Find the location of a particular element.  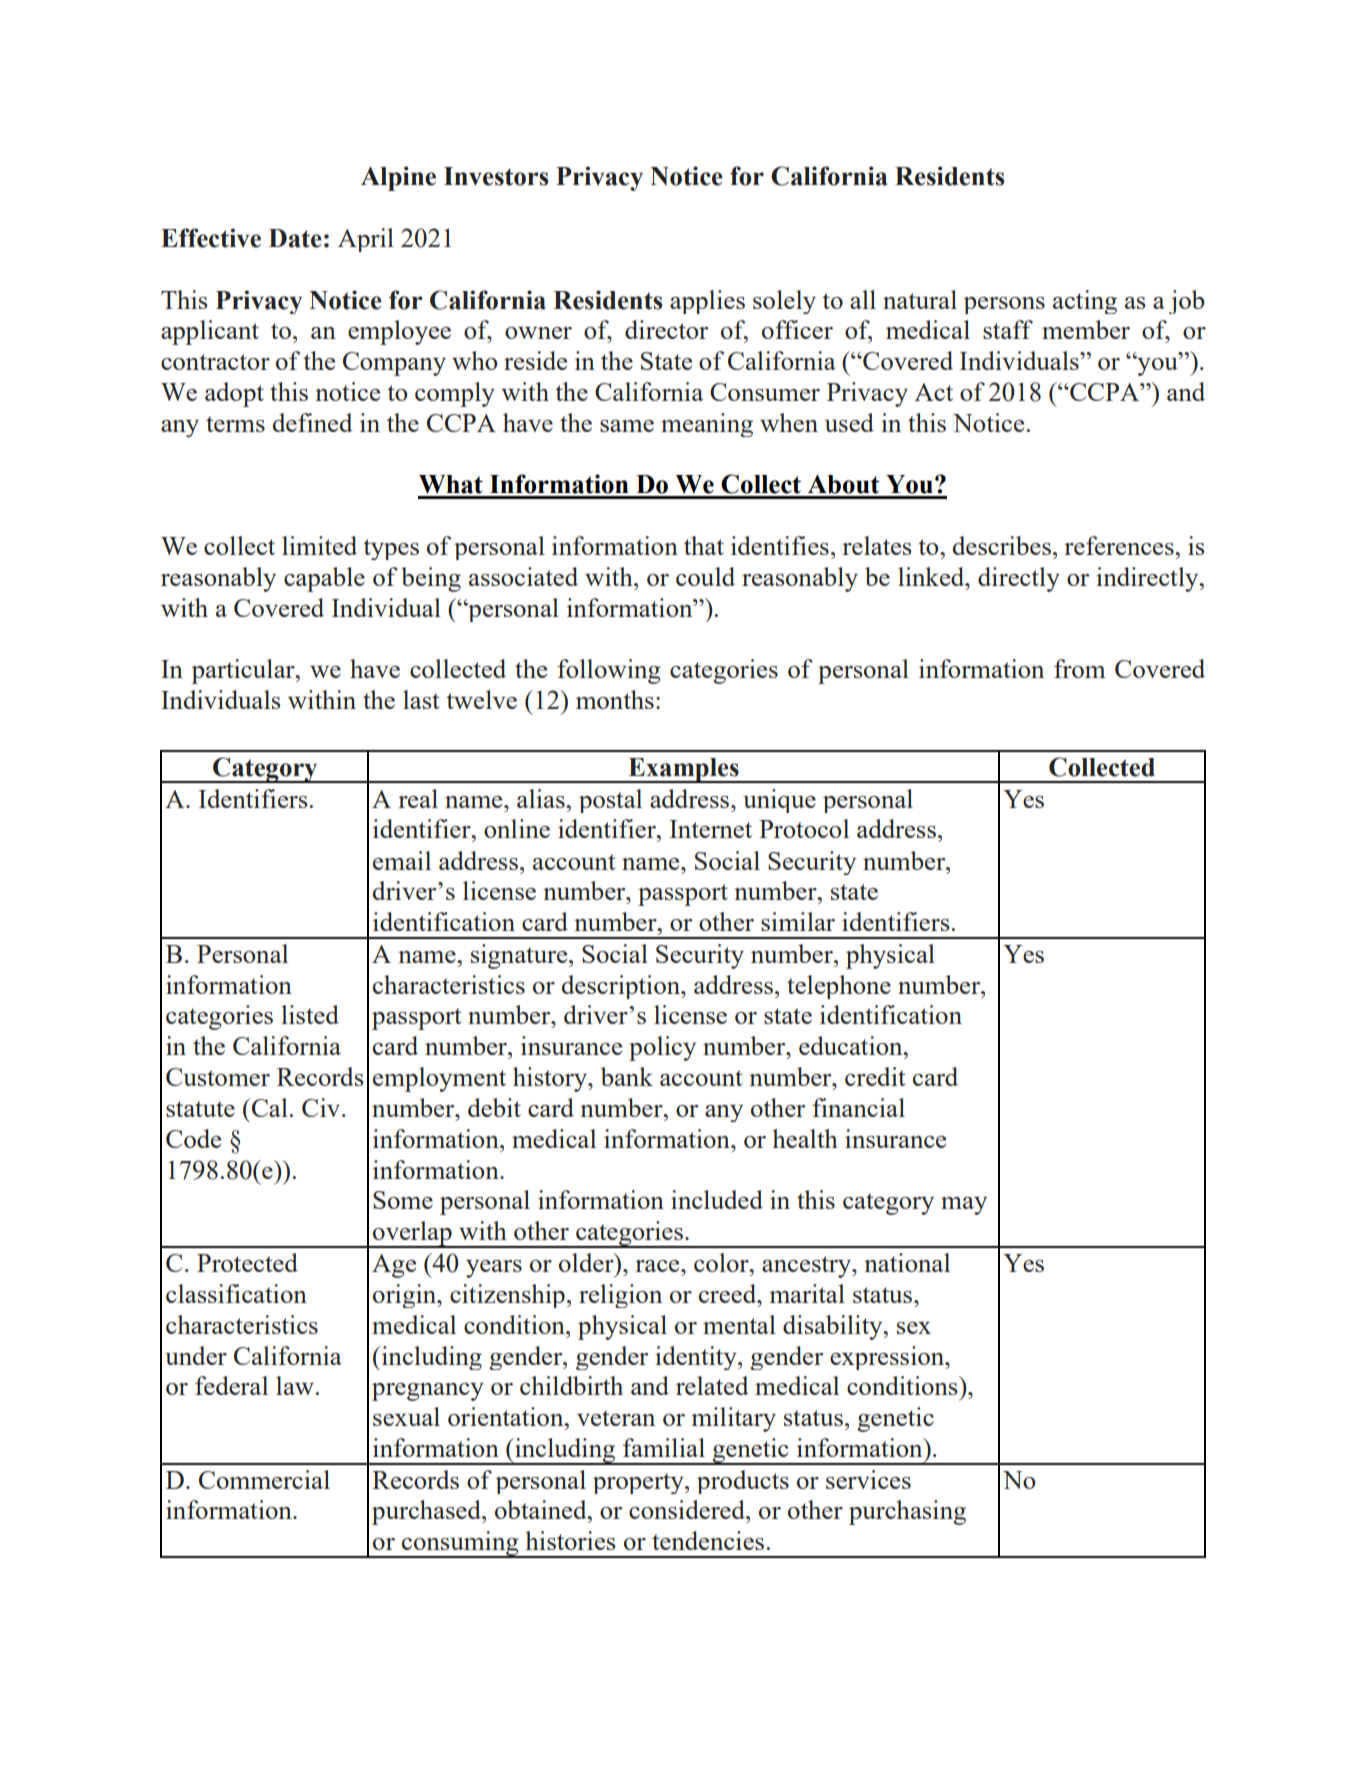

Protected is located at coordinates (247, 1262).
